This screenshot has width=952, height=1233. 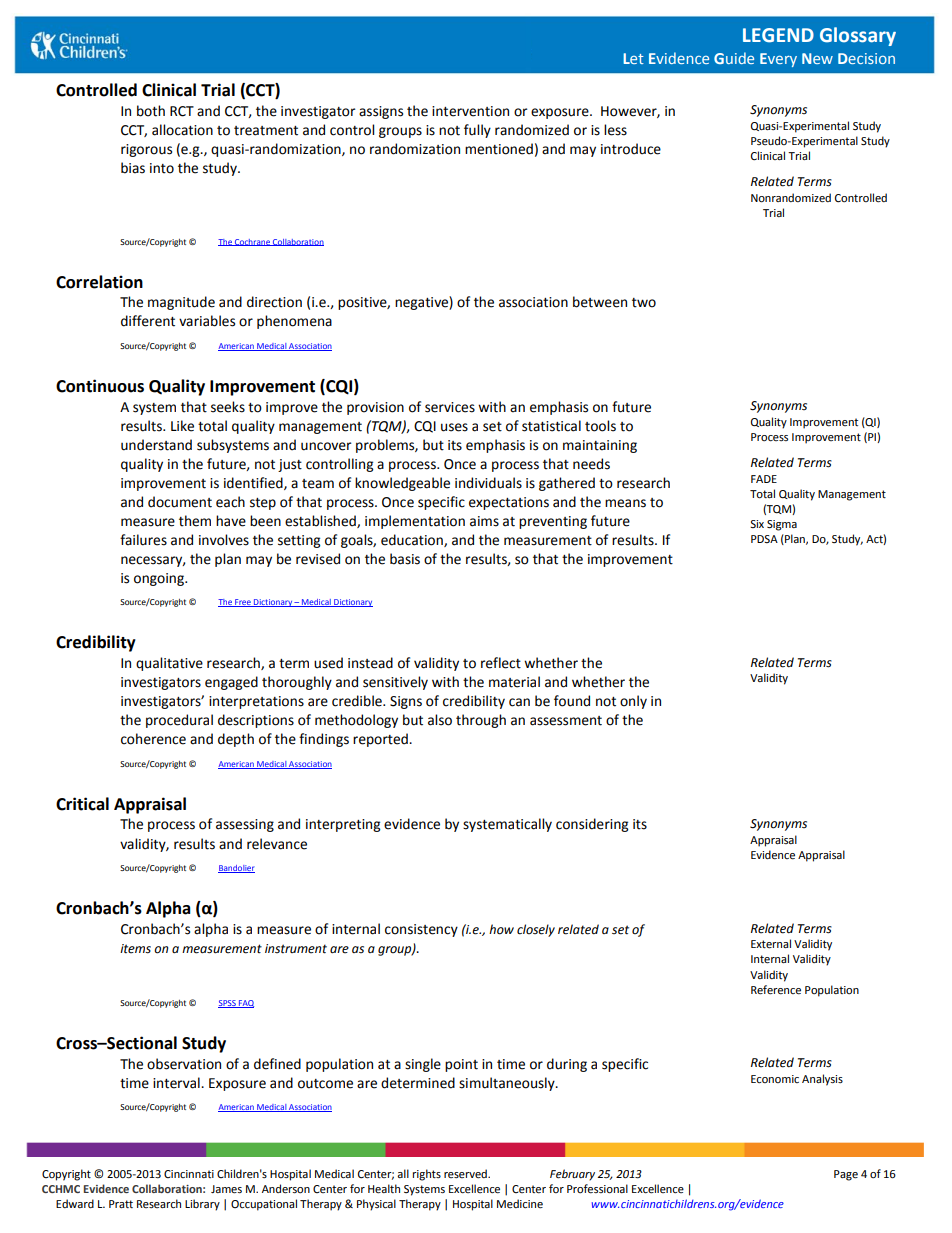 I want to click on External, so click(x=771, y=944).
